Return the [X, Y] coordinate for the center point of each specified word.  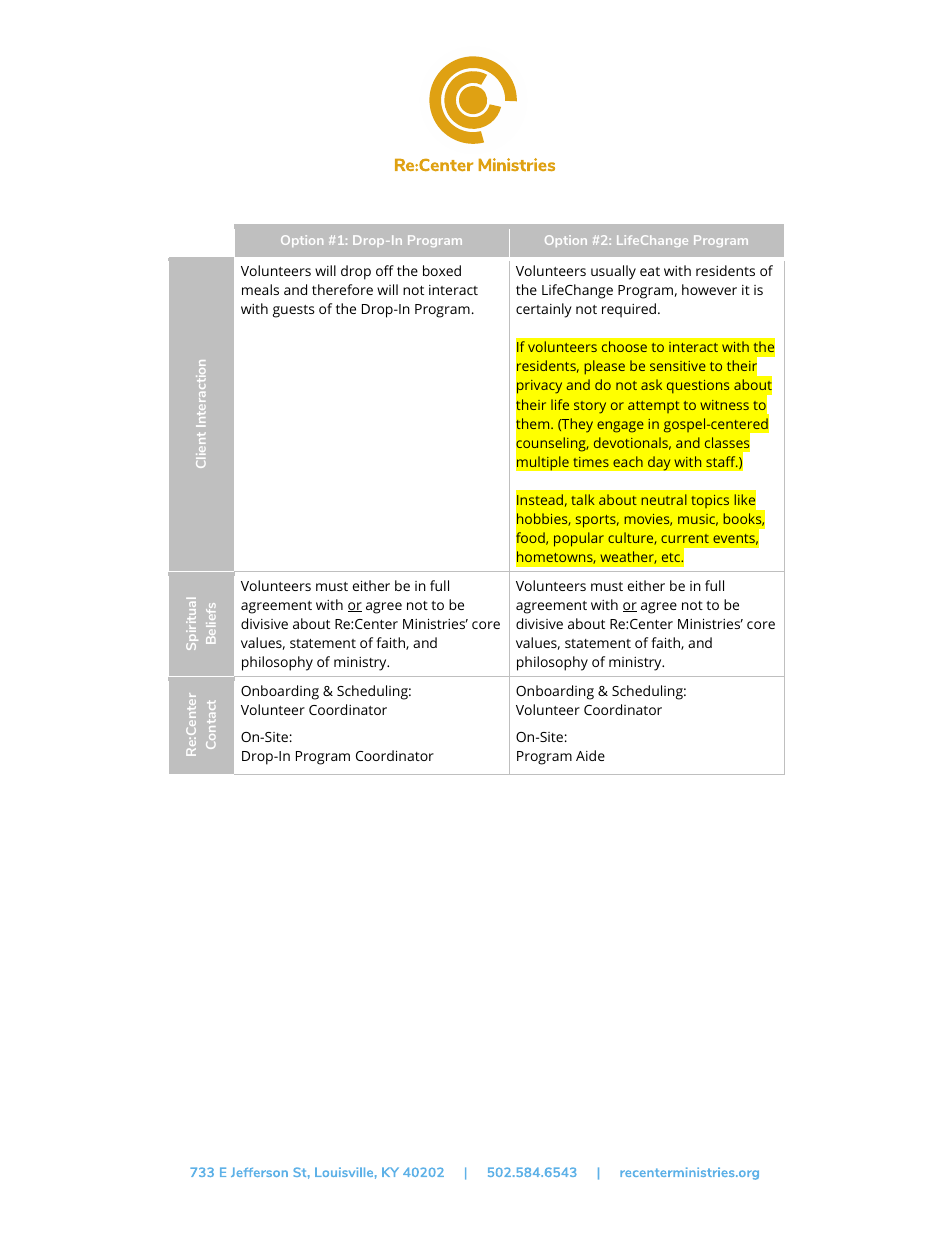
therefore [342, 289]
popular [579, 539]
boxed [442, 270]
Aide [590, 755]
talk [583, 499]
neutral [664, 499]
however [709, 289]
